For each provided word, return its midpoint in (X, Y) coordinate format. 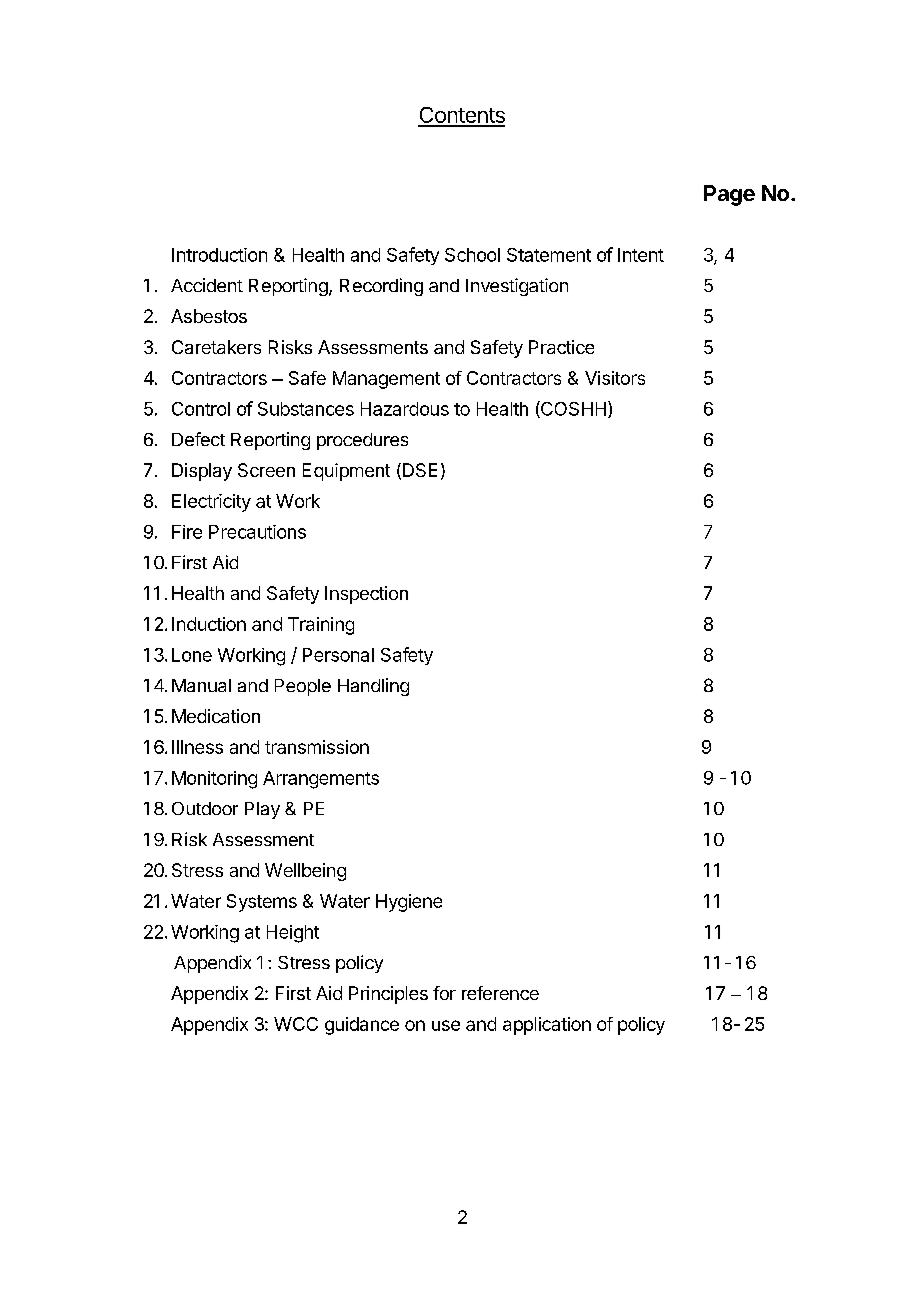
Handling (373, 687)
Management (386, 380)
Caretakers (216, 347)
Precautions (257, 532)
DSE (420, 470)
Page (729, 195)
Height (293, 934)
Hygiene (409, 903)
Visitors (615, 378)
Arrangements (321, 780)
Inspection (366, 595)
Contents (461, 116)
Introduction (219, 255)
